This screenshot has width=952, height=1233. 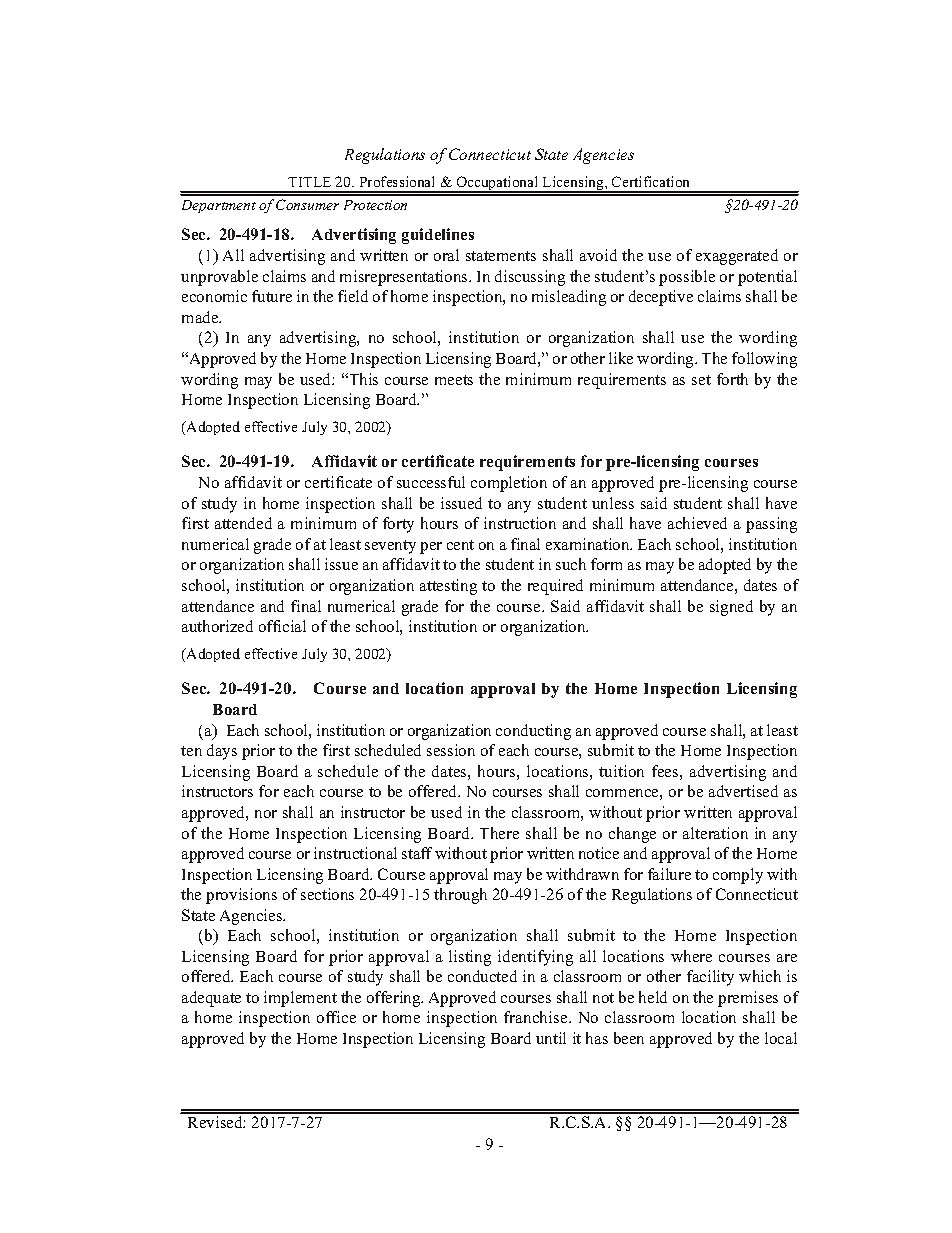 I want to click on official, so click(x=282, y=626).
